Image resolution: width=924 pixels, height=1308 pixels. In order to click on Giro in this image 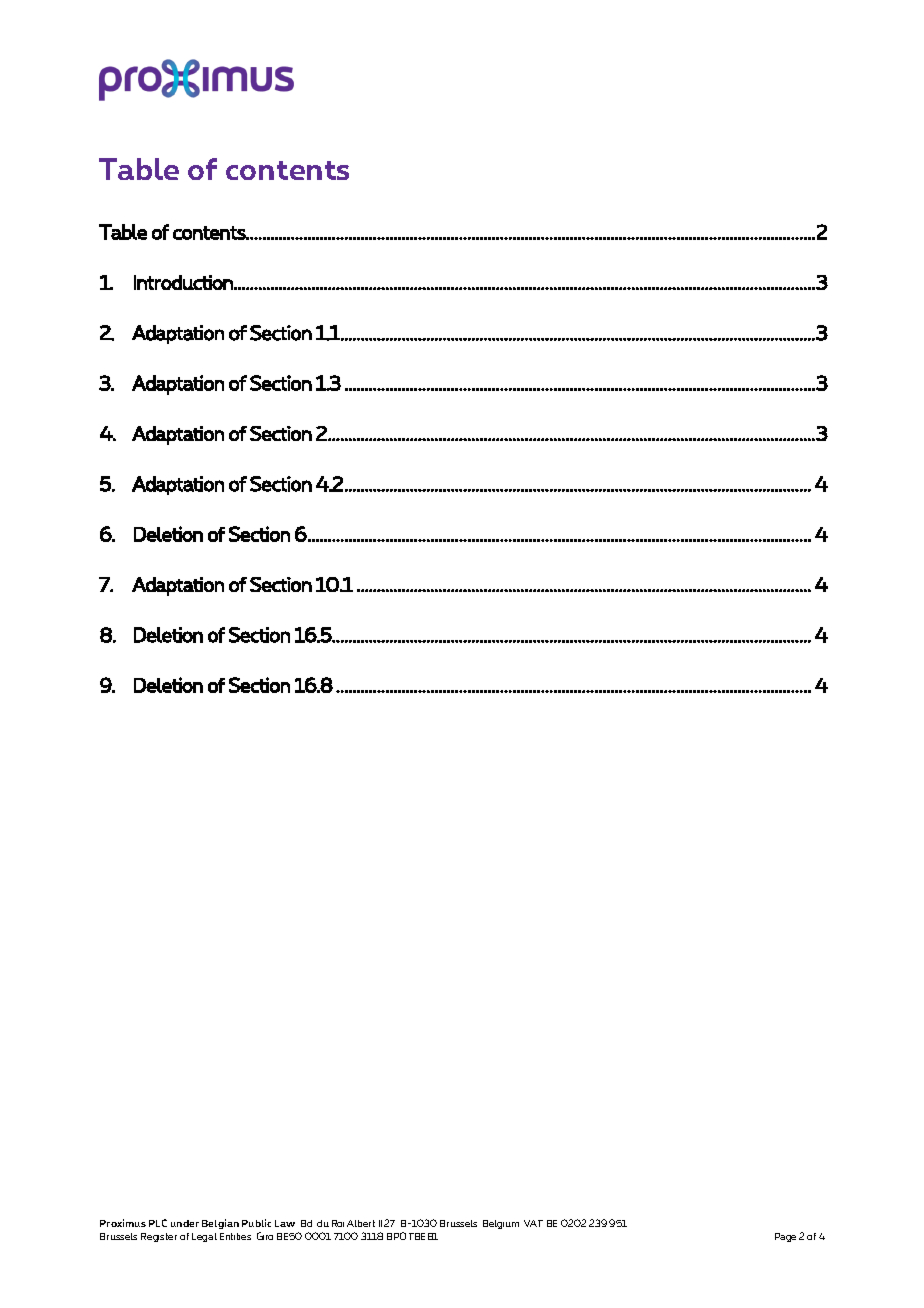, I will do `click(265, 1236)`.
